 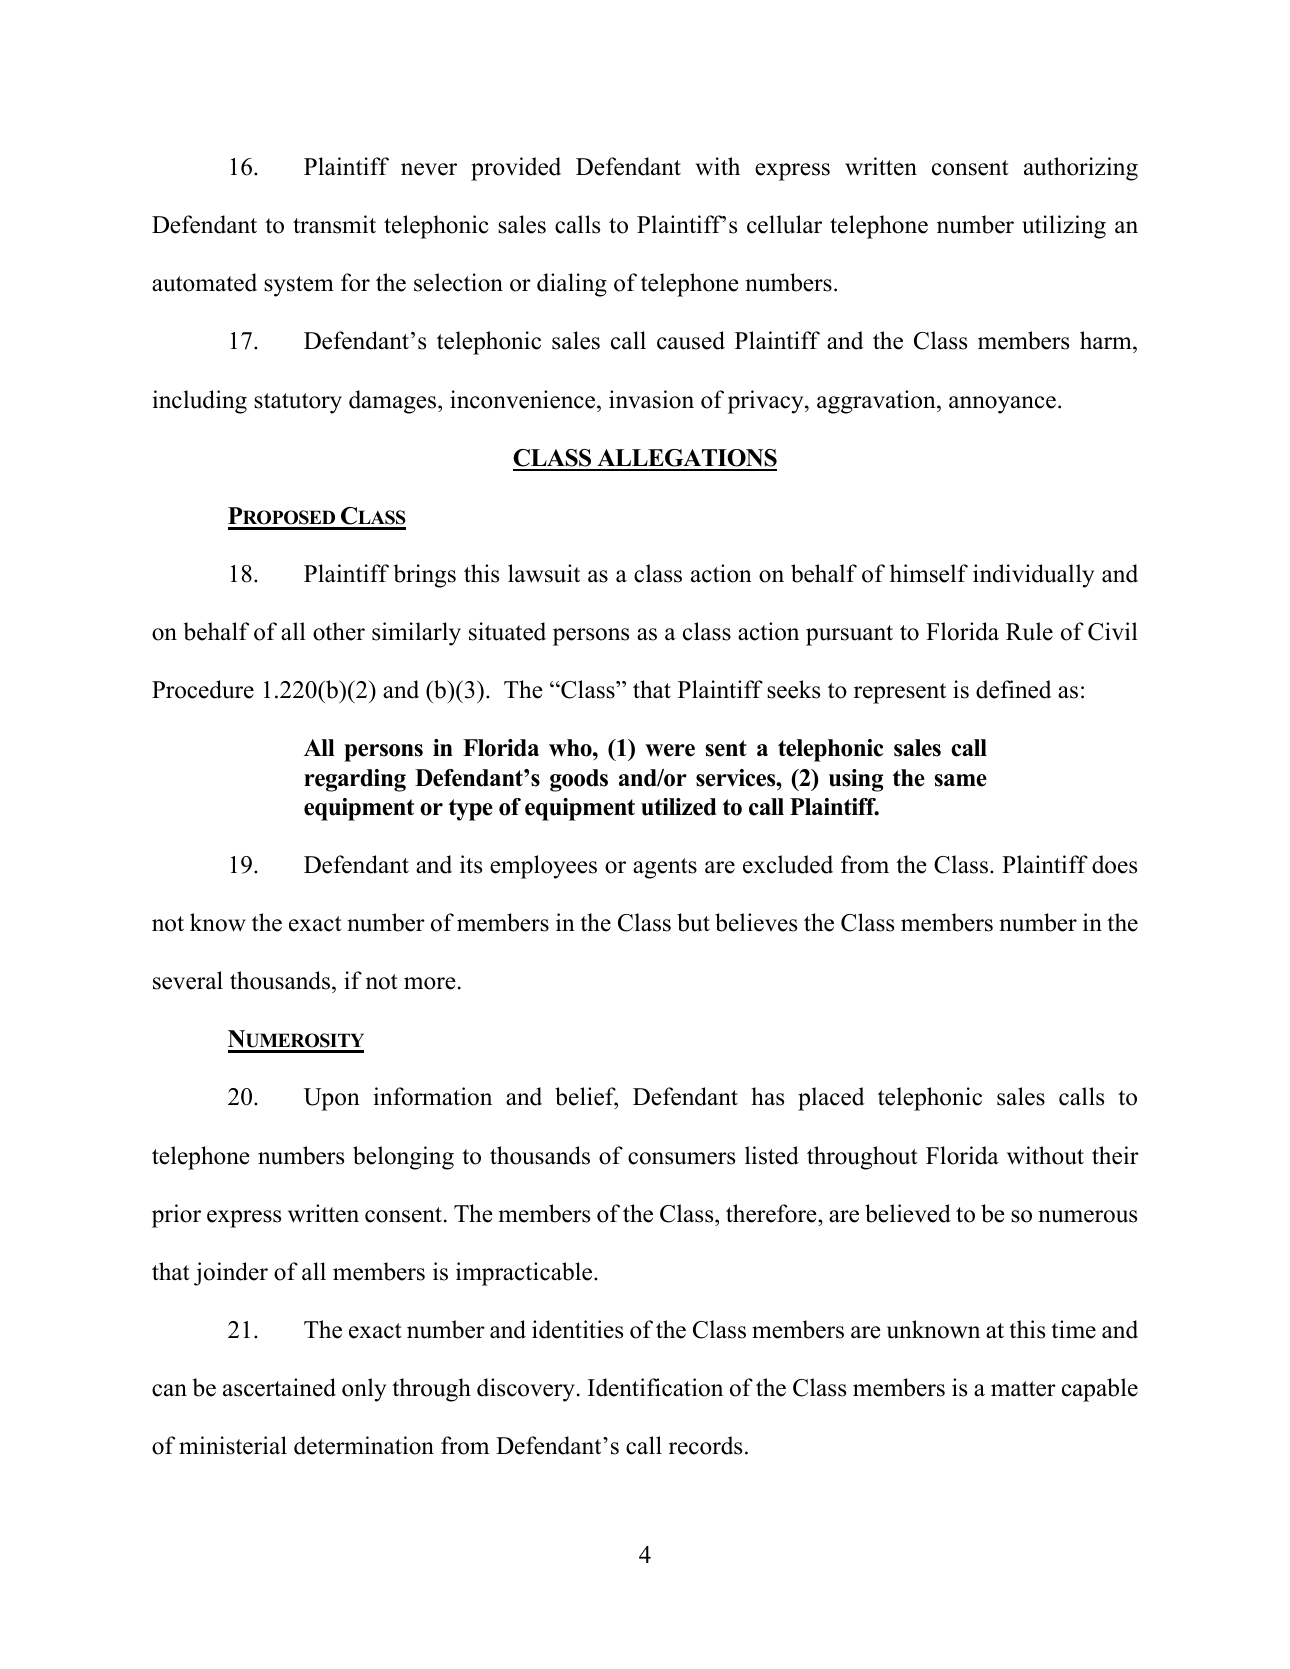 I want to click on Rule, so click(x=1029, y=631).
